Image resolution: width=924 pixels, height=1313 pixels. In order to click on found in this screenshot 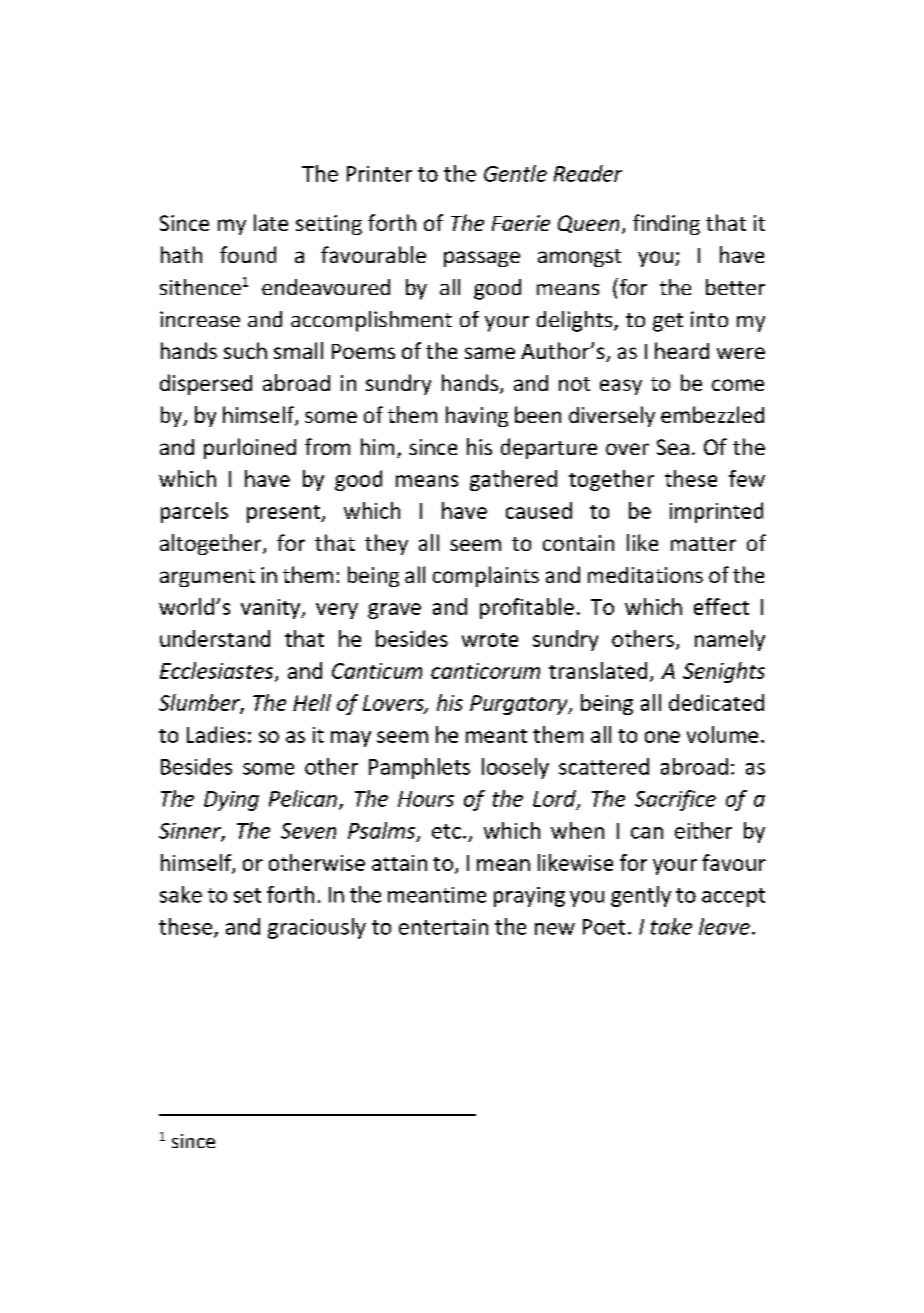, I will do `click(248, 254)`.
